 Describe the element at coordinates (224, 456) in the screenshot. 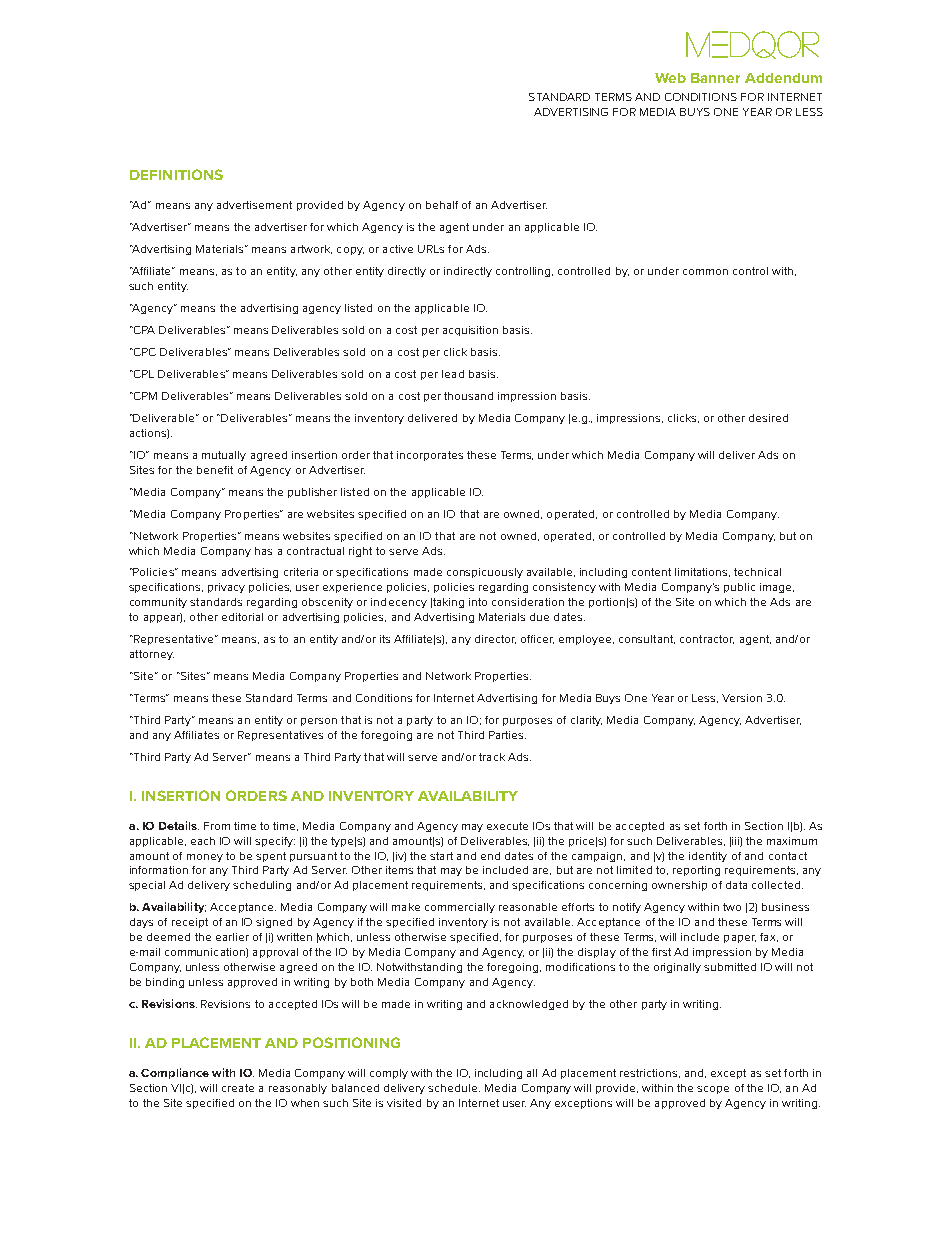

I see `mutually` at that location.
